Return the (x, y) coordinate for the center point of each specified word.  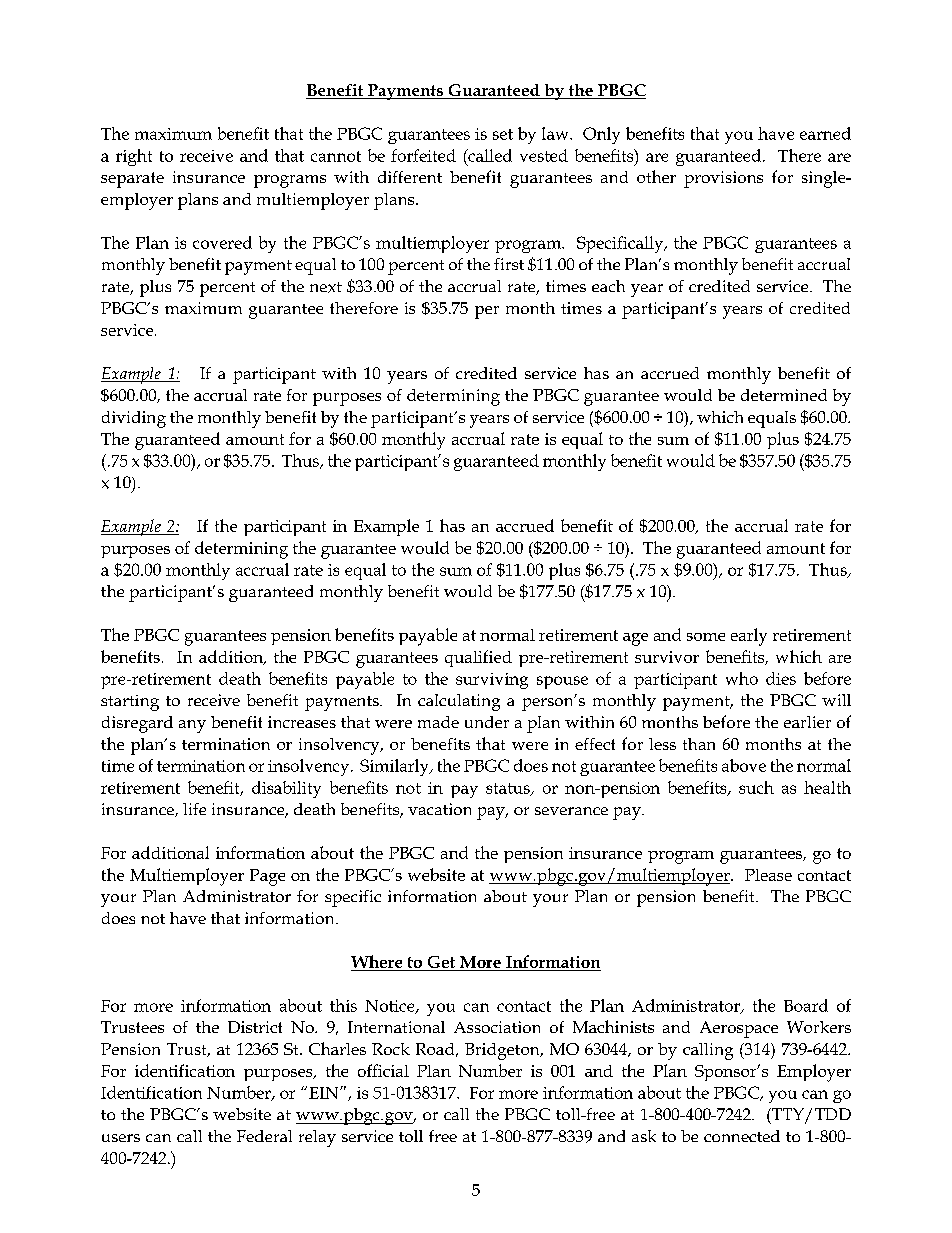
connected (742, 1136)
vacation (439, 809)
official (383, 1070)
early (749, 637)
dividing (134, 419)
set (503, 134)
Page (267, 877)
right (134, 157)
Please (768, 875)
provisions (723, 179)
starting (130, 703)
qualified (478, 658)
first (509, 264)
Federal (264, 1136)
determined (784, 395)
